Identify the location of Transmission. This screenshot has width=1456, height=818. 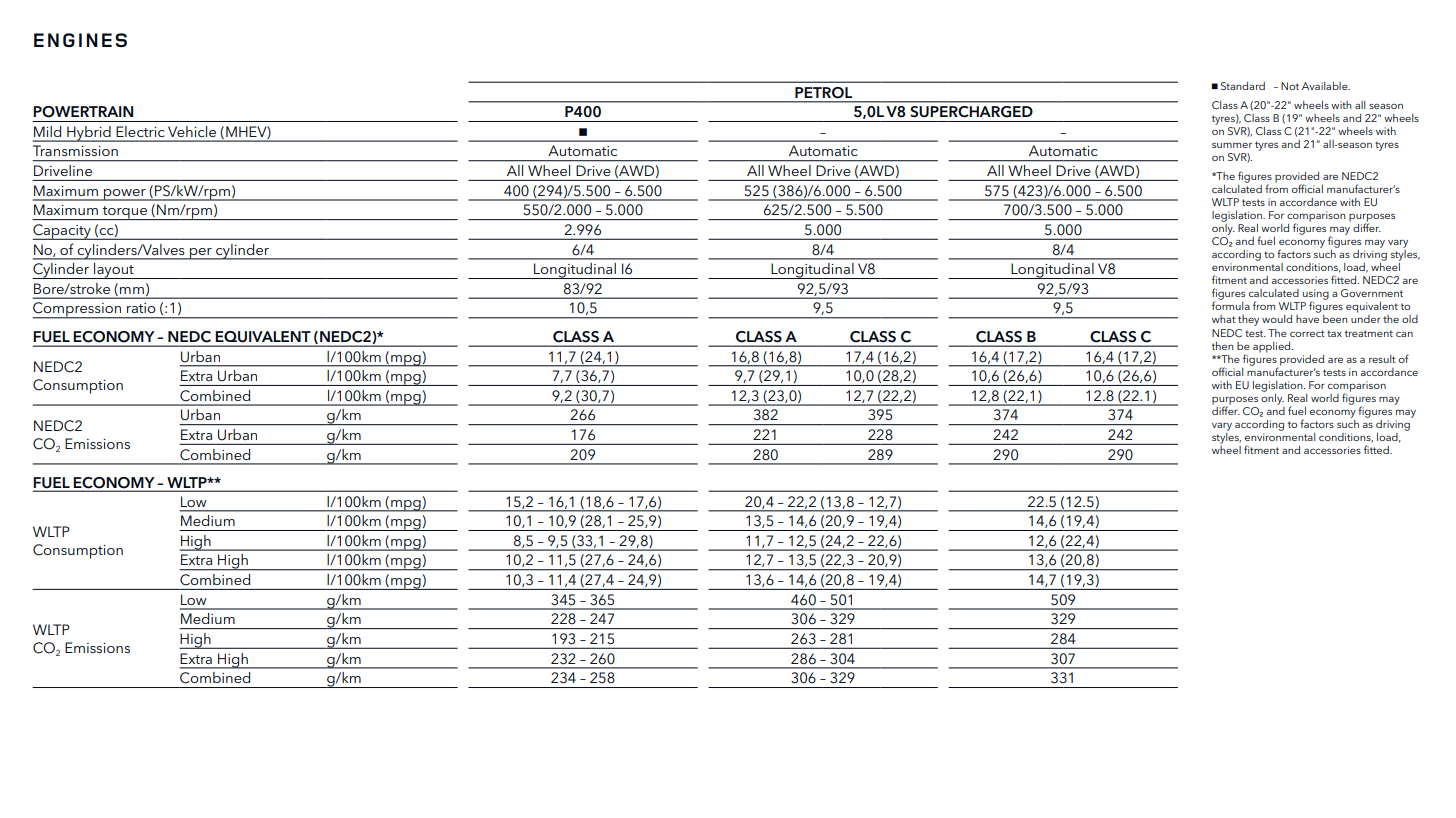
(75, 150).
